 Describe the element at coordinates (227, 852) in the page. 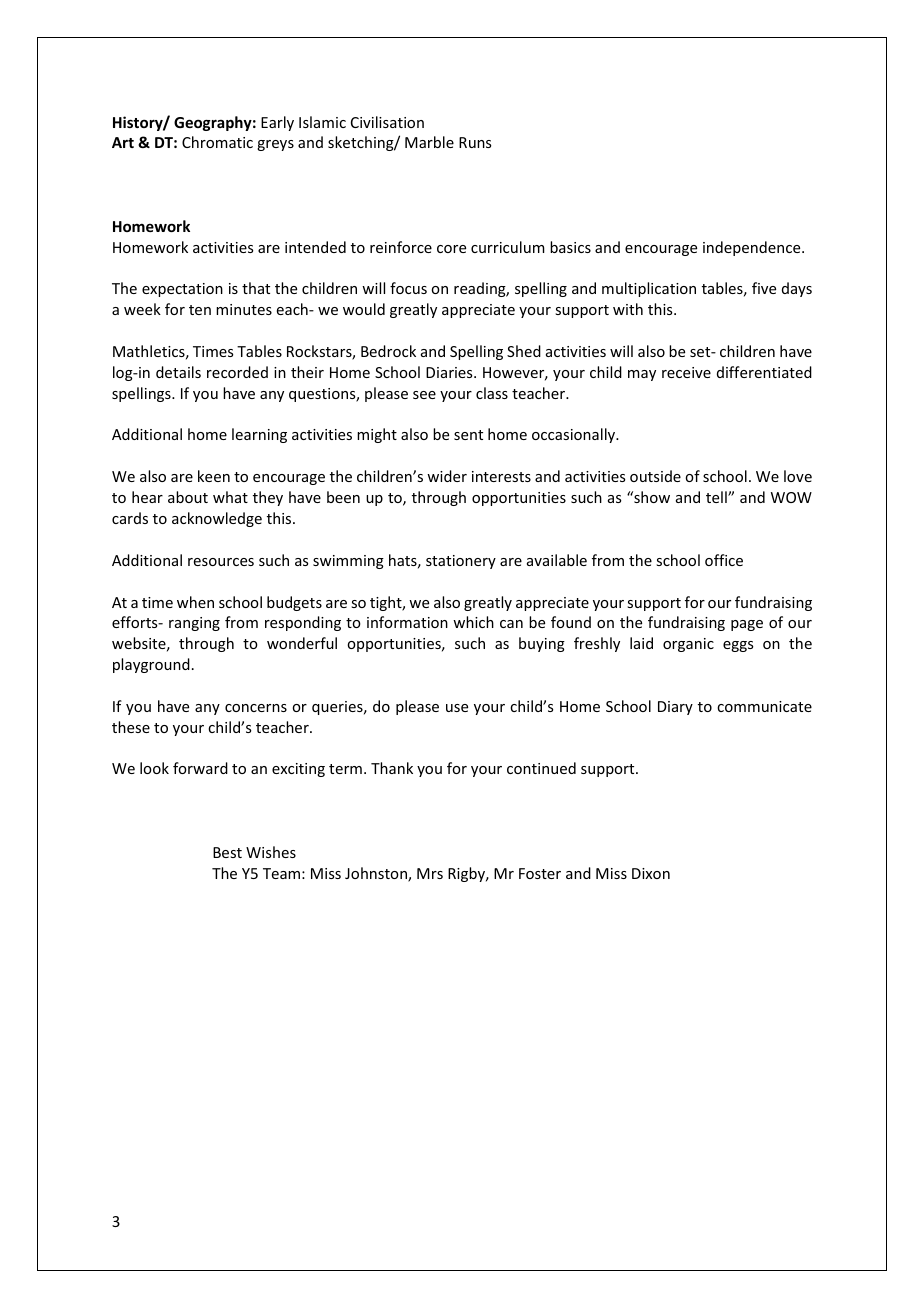

I see `Best` at that location.
